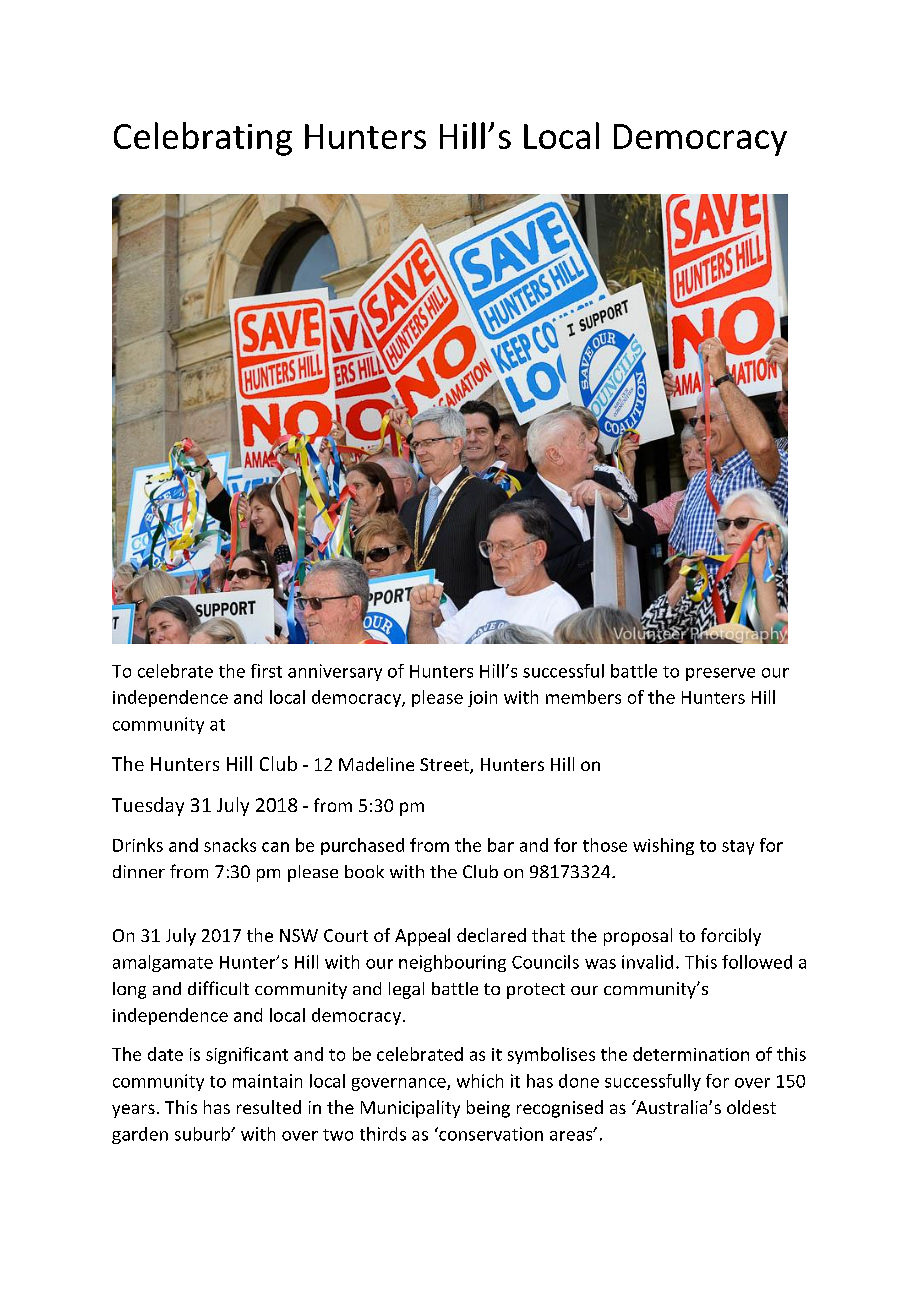 The height and width of the page is (1307, 924). I want to click on suburb, so click(203, 1134).
